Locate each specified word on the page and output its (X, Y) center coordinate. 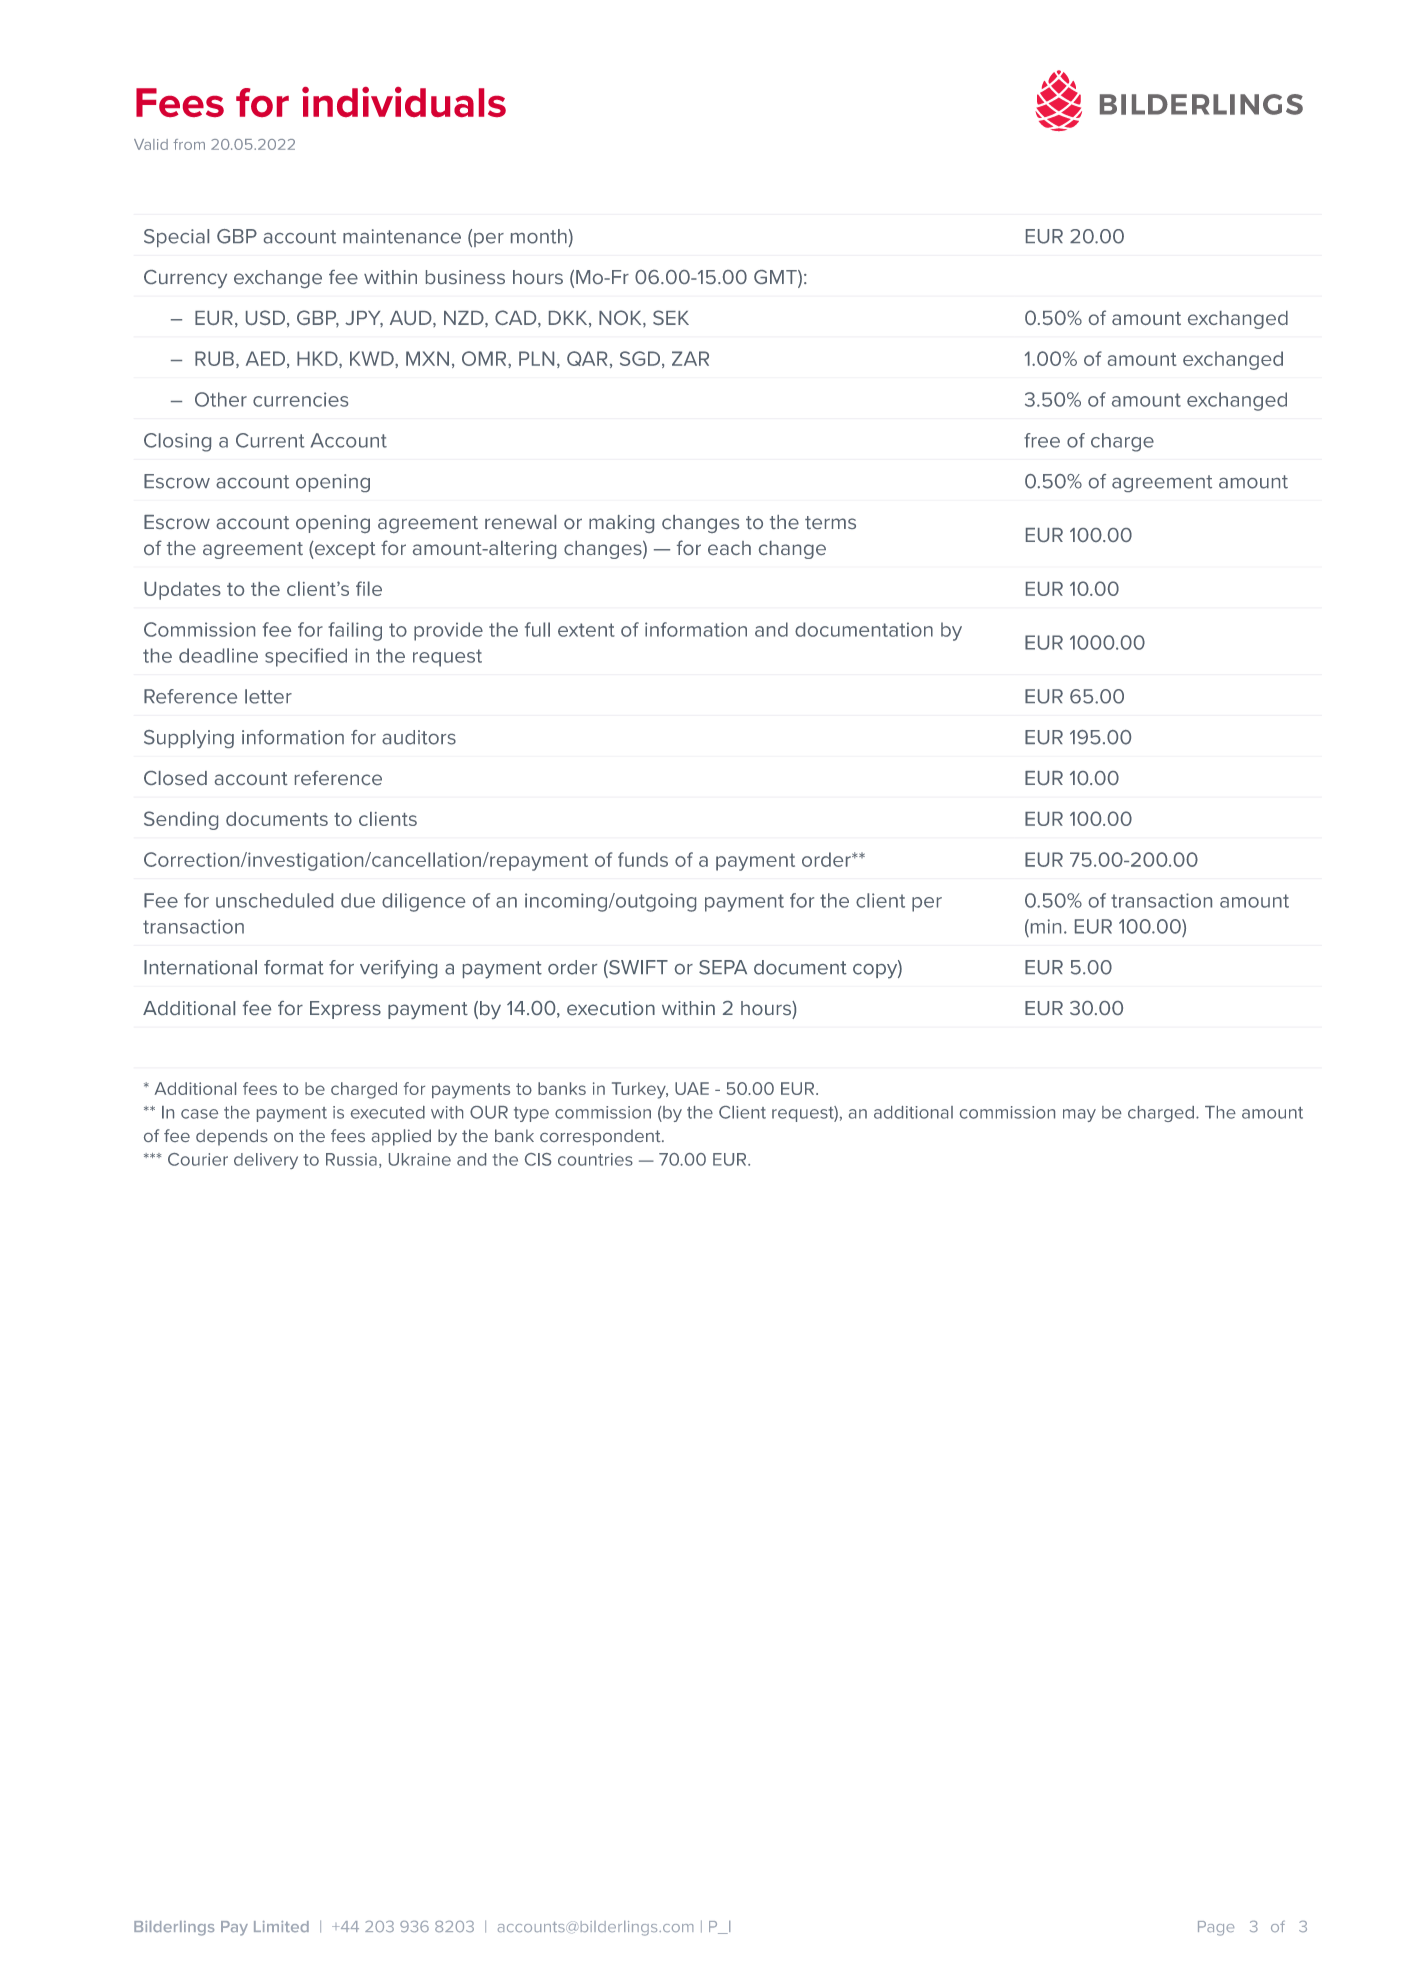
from (189, 144)
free (1042, 440)
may (1079, 1115)
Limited (281, 1926)
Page (1216, 1928)
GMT (776, 278)
